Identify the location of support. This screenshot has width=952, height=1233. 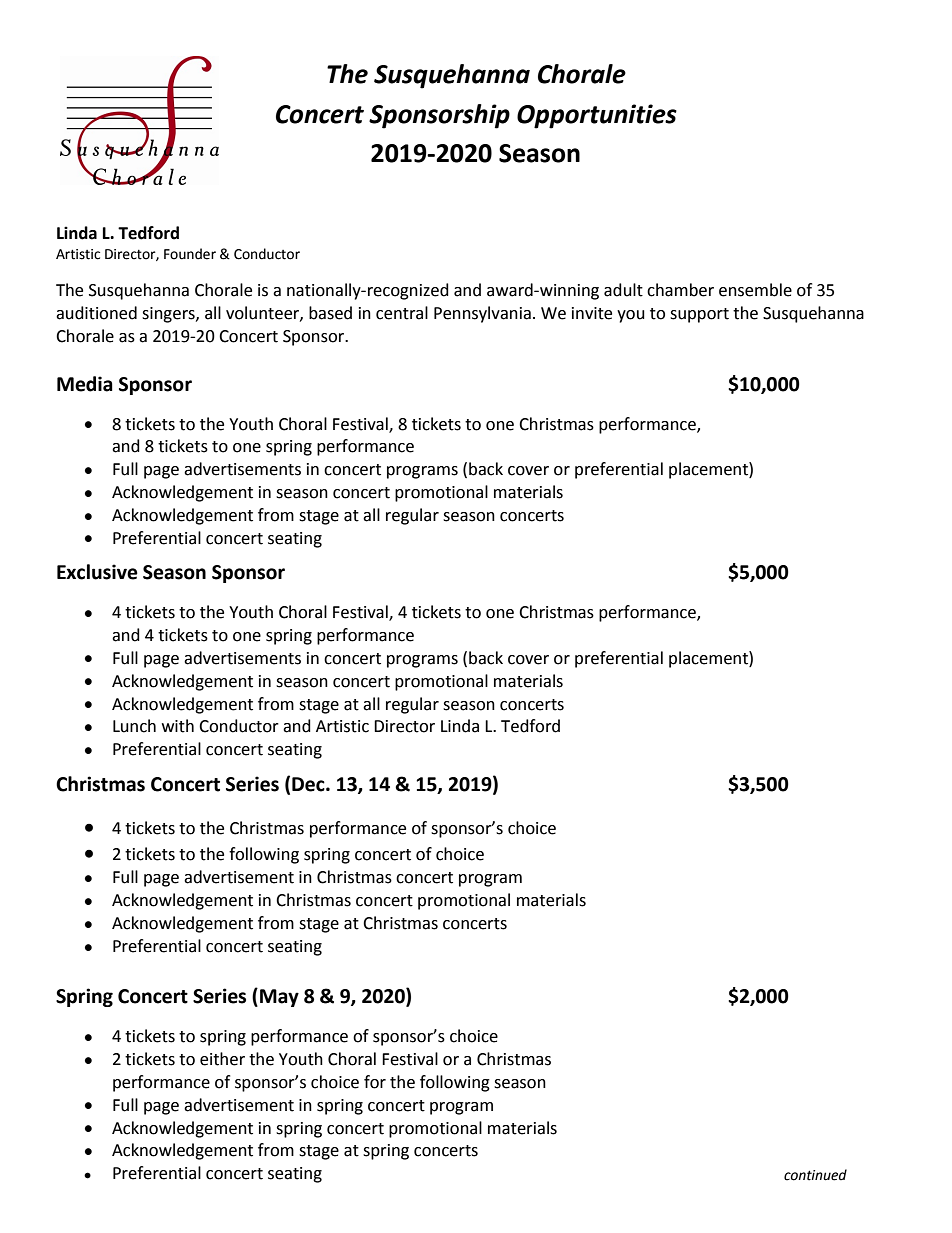
(699, 315).
